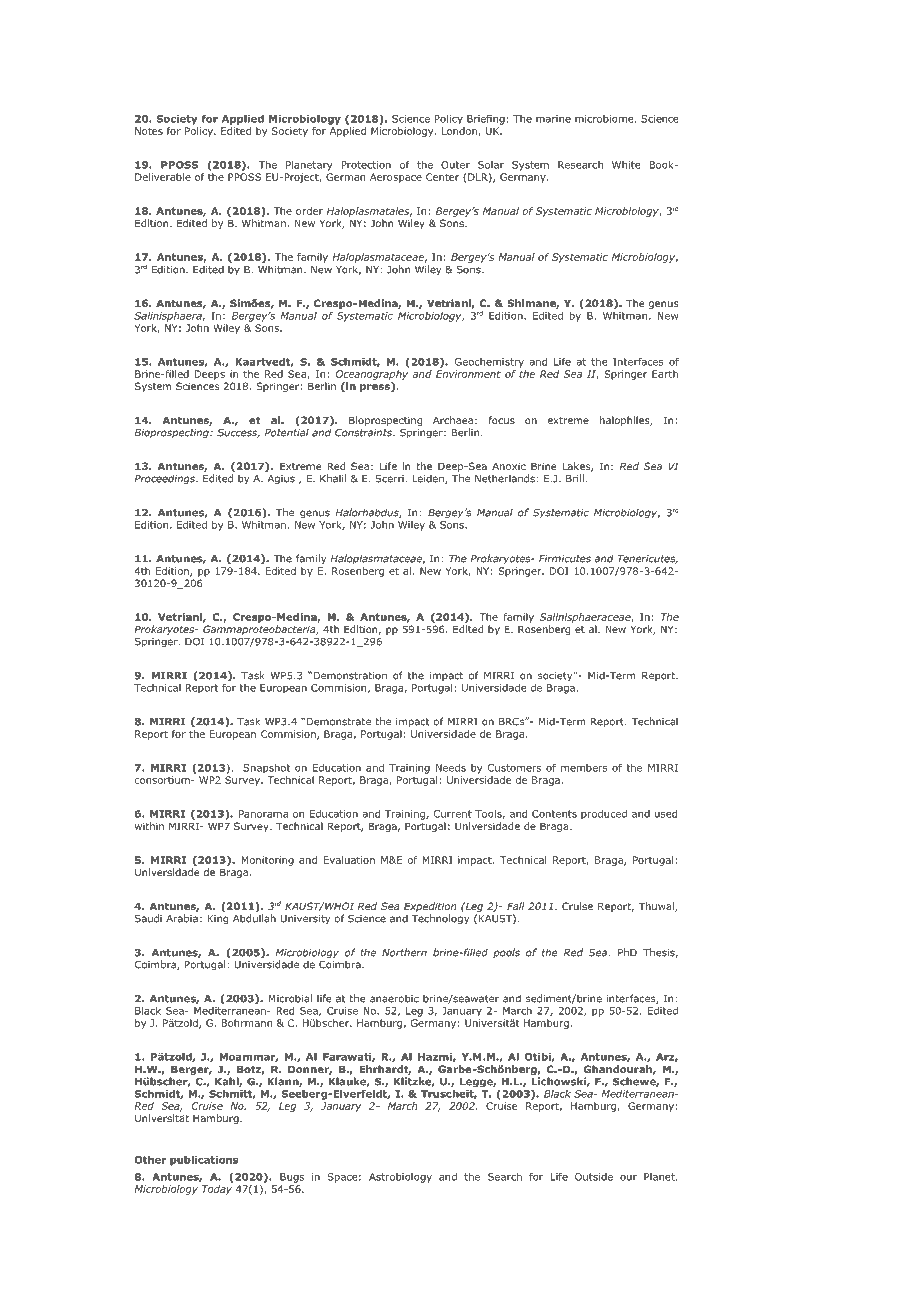  I want to click on members, so click(584, 768).
